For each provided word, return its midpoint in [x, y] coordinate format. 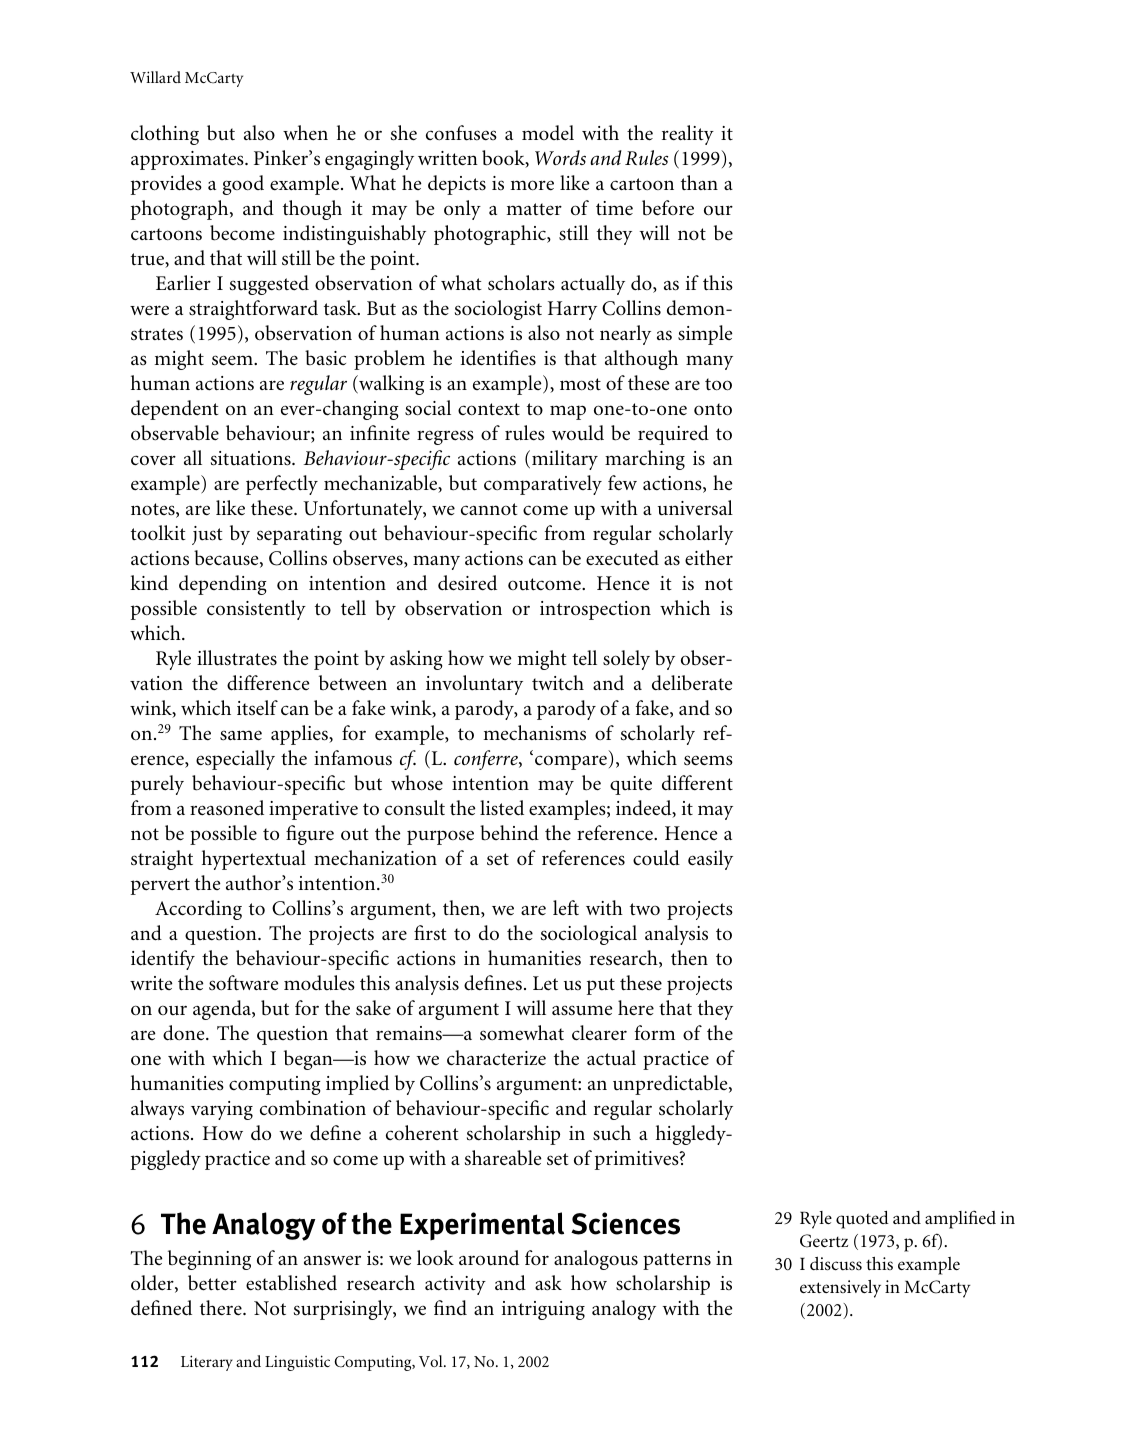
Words [560, 157]
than [699, 182]
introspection [595, 610]
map [568, 412]
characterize [496, 1058]
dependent [175, 410]
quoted [862, 1220]
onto [713, 409]
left [566, 908]
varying [222, 1110]
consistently [256, 610]
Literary [207, 1363]
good [243, 185]
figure [310, 835]
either [709, 558]
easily [710, 860]
